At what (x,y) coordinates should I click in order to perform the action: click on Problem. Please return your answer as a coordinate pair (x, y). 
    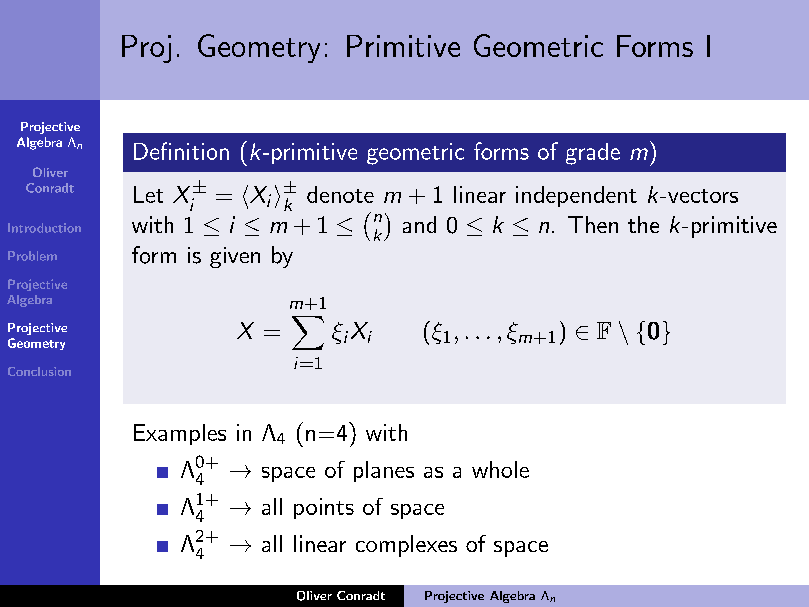
    Looking at the image, I should click on (32, 256).
